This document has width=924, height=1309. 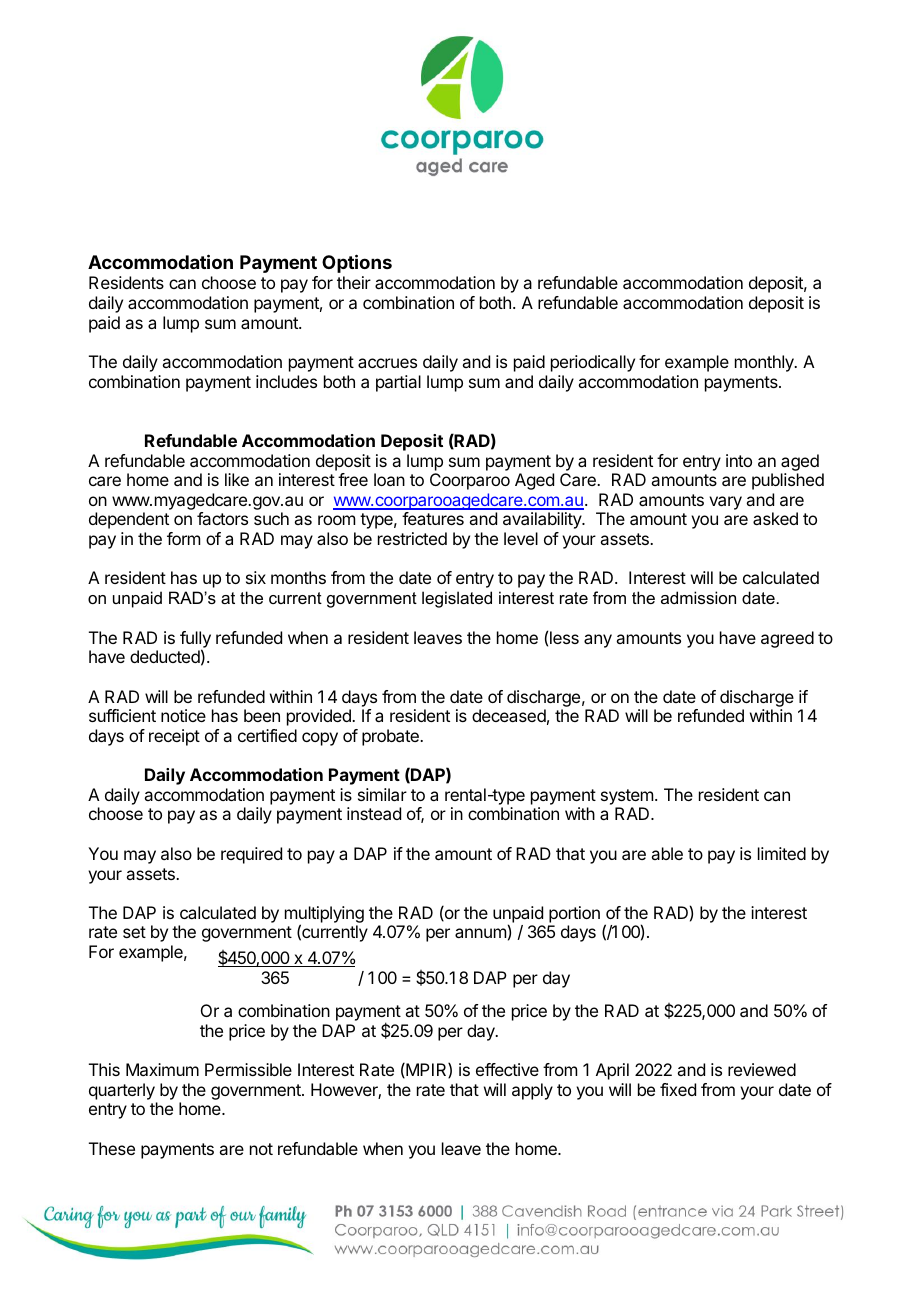 What do you see at coordinates (122, 1091) in the document?
I see `quarterly` at bounding box center [122, 1091].
